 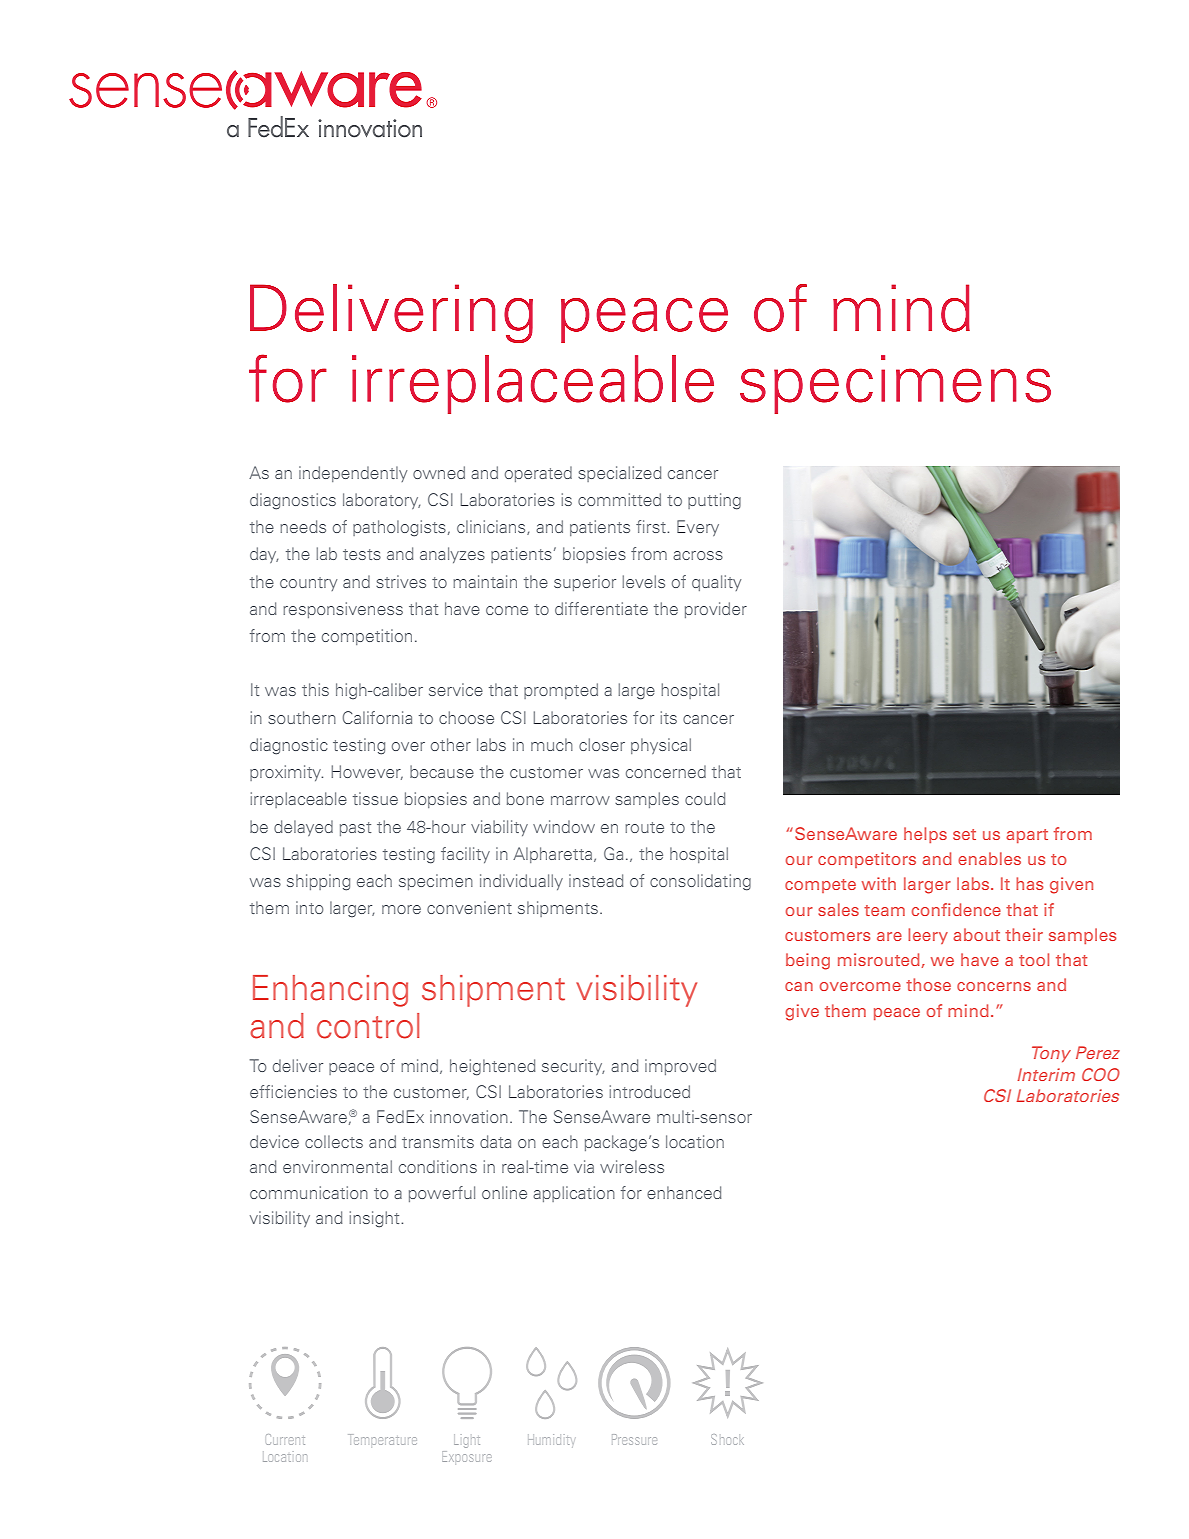 I want to click on Interim, so click(x=1046, y=1074).
